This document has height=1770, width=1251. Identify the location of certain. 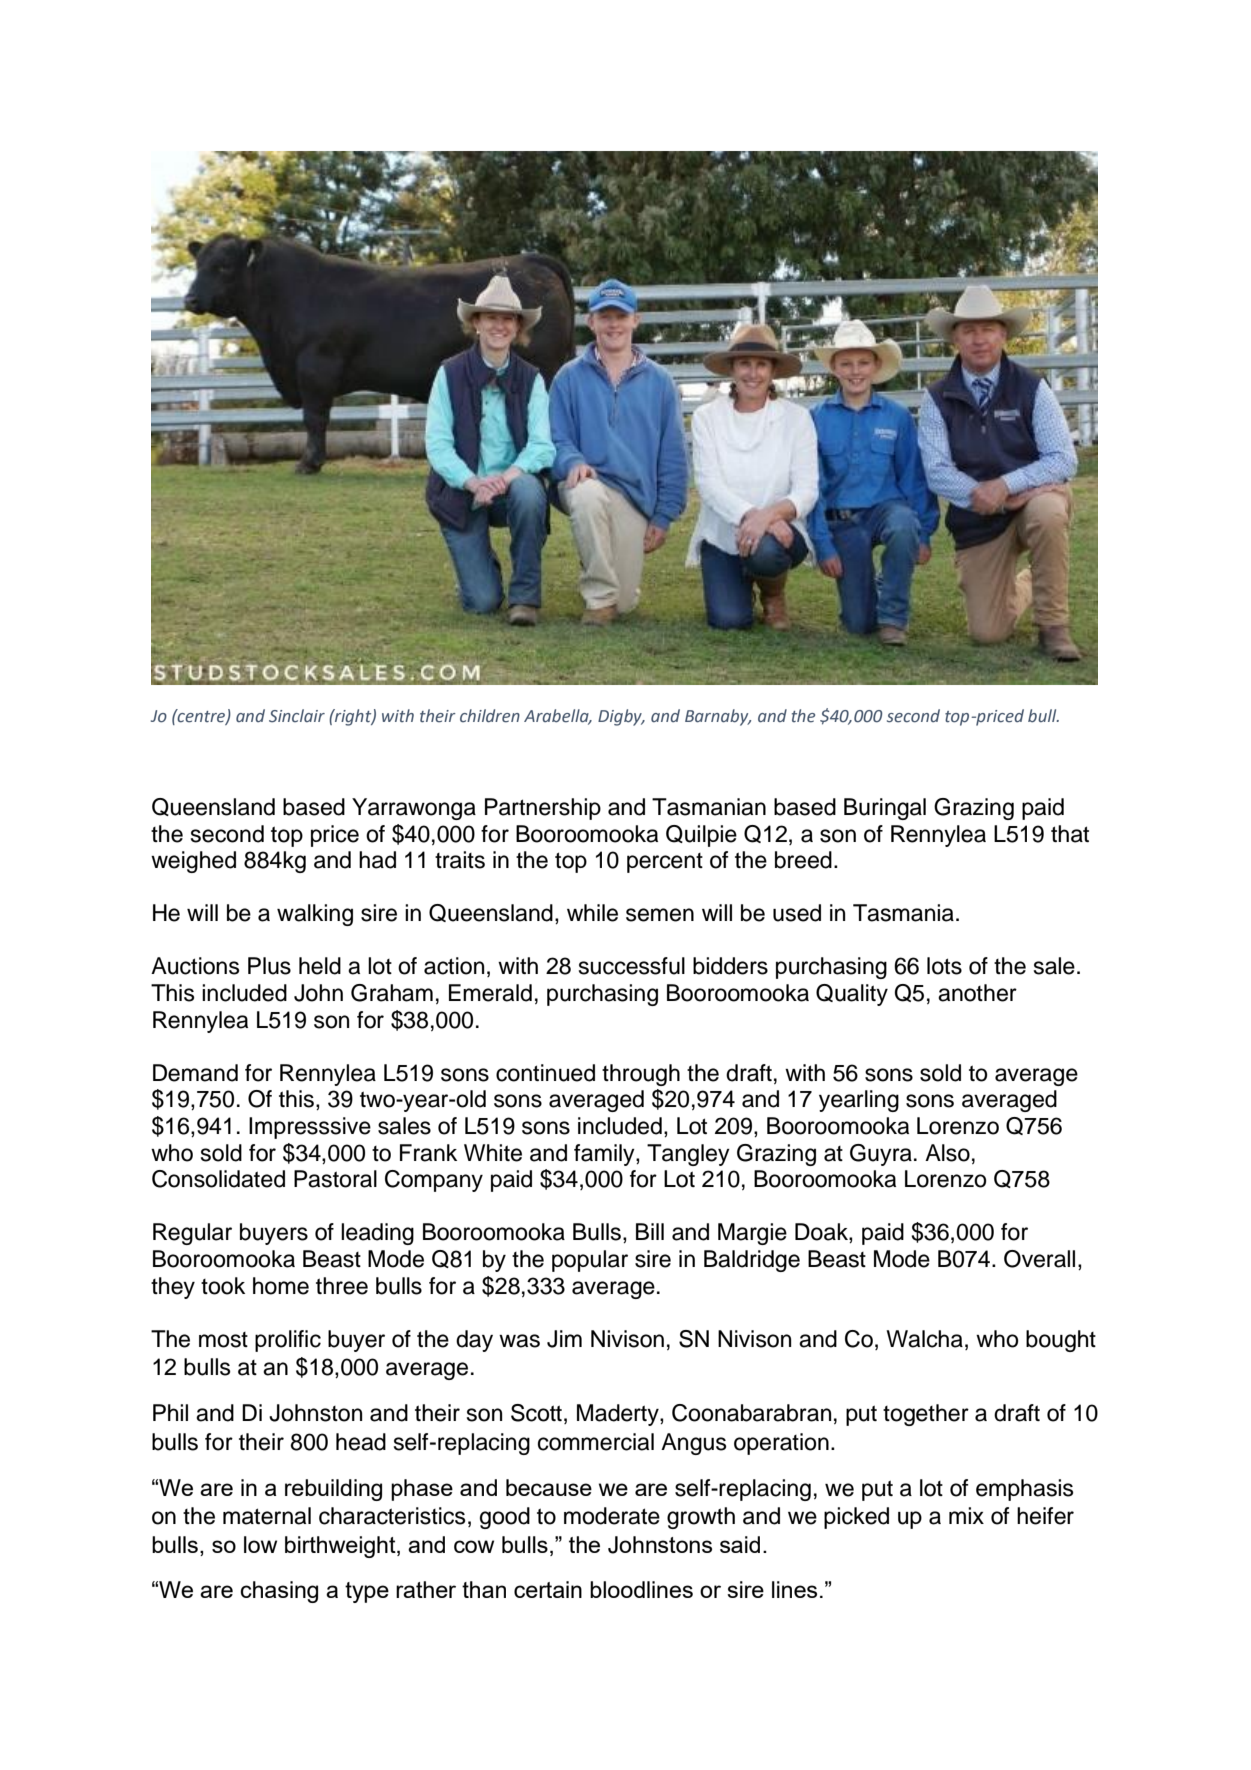
(548, 1589).
